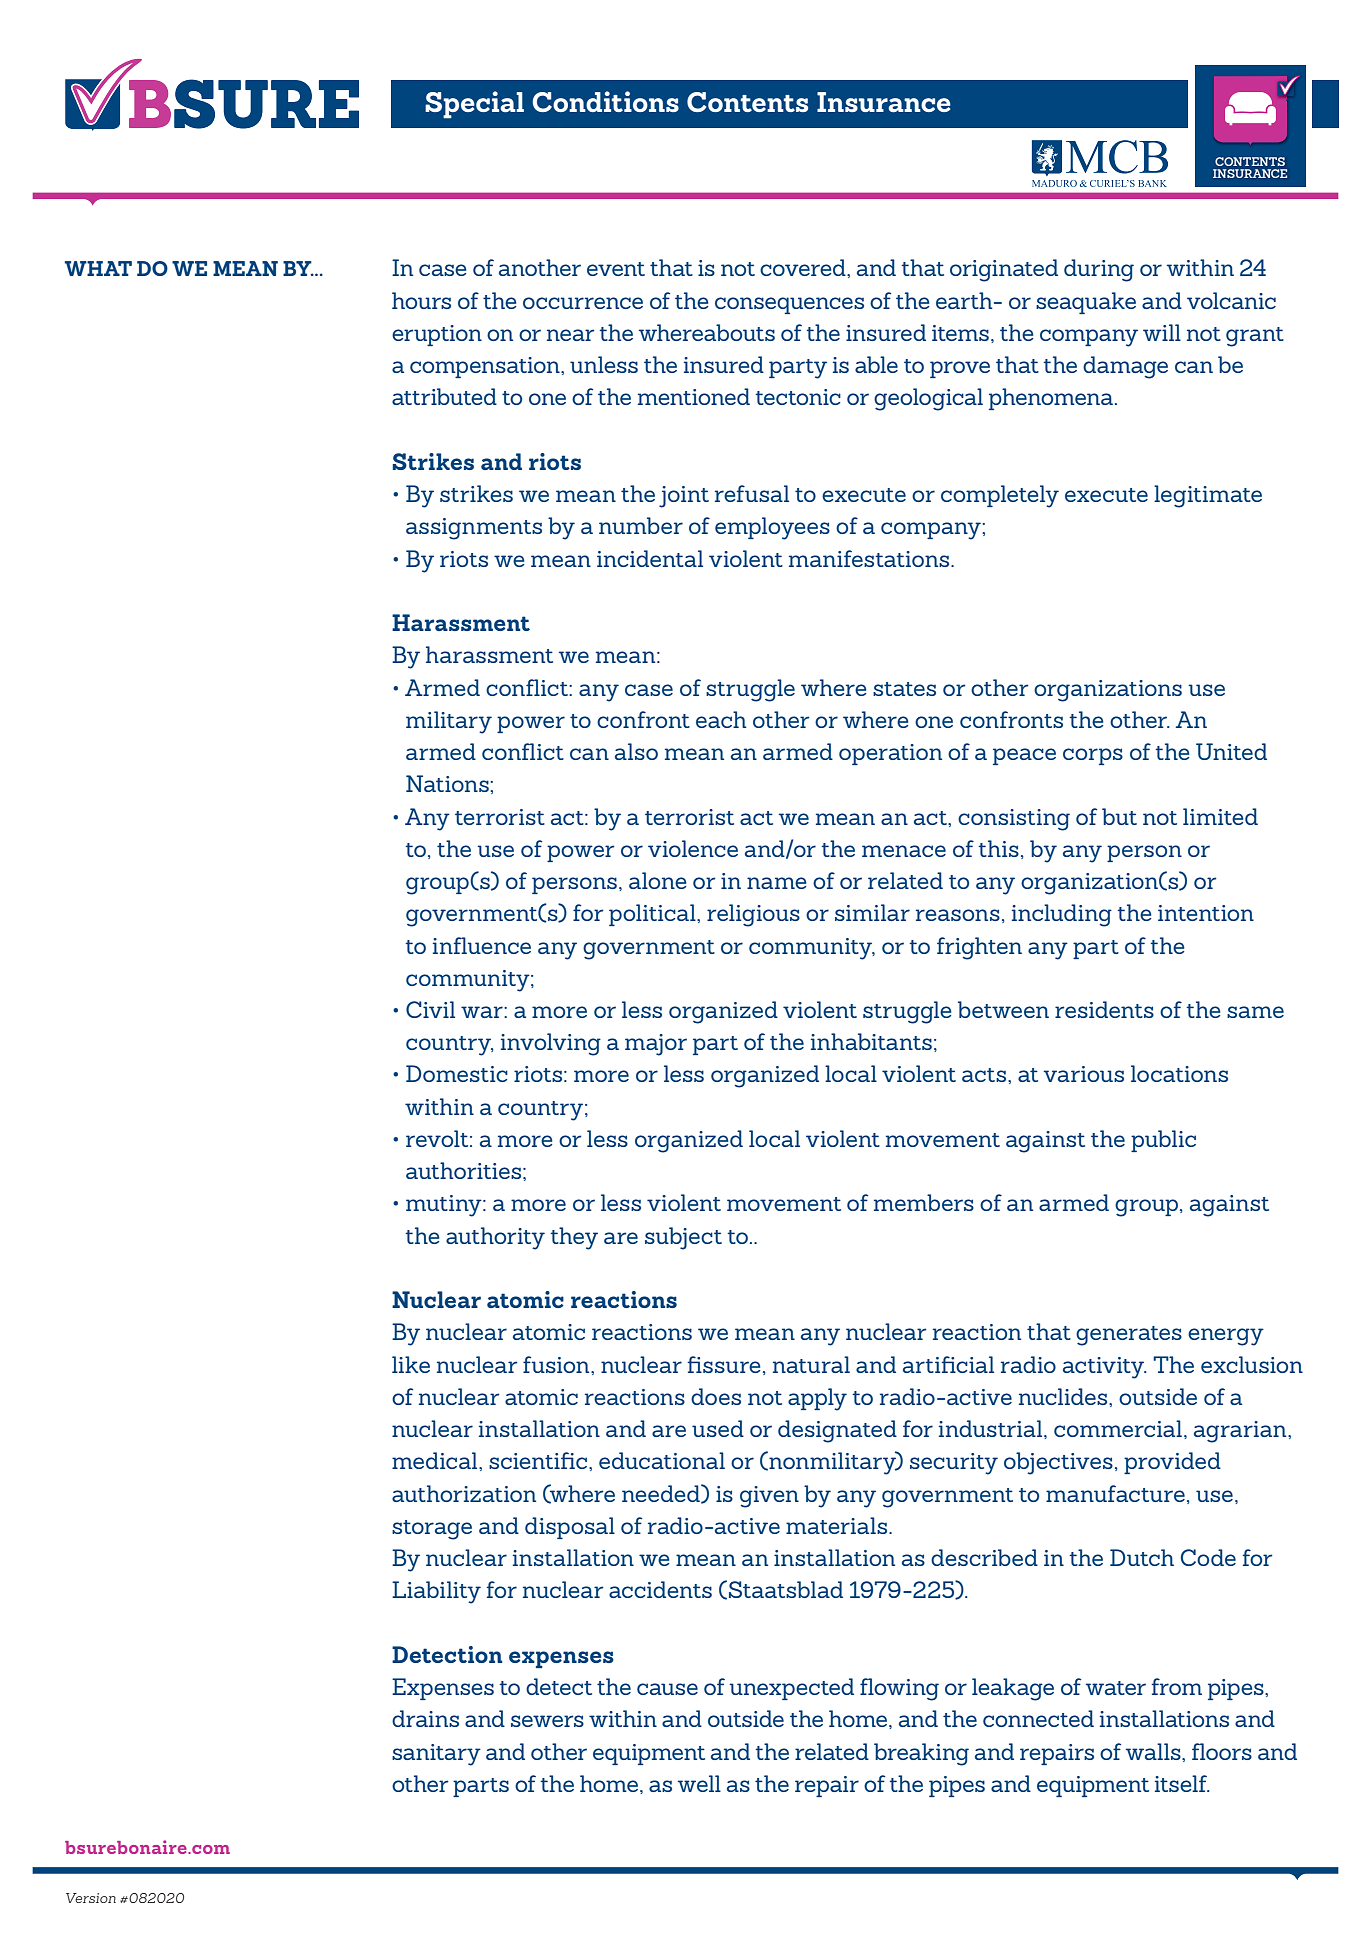 This screenshot has height=1939, width=1371. Describe the element at coordinates (430, 1009) in the screenshot. I see `Civil` at that location.
